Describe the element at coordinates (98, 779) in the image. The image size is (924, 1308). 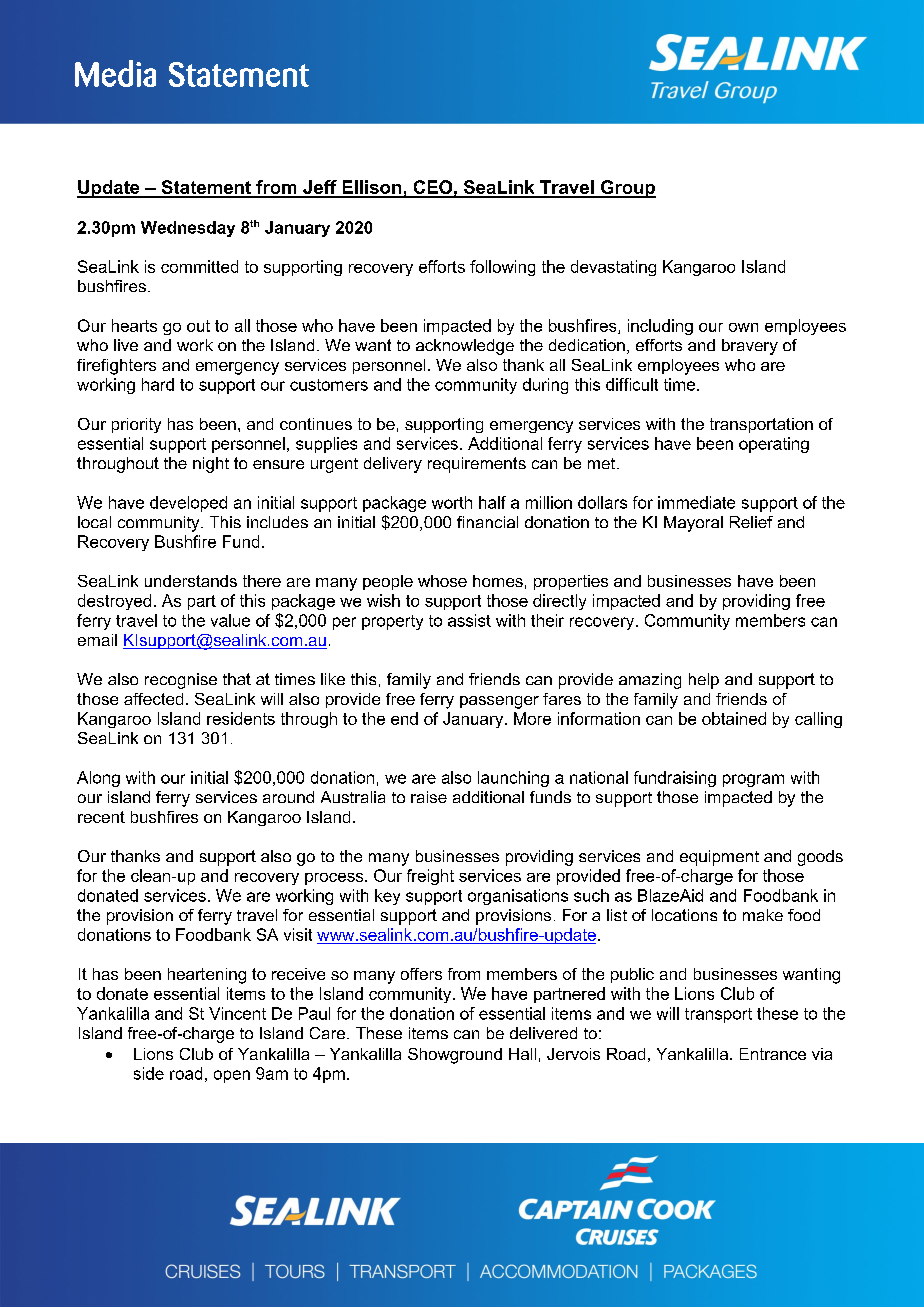
I see `Along` at that location.
